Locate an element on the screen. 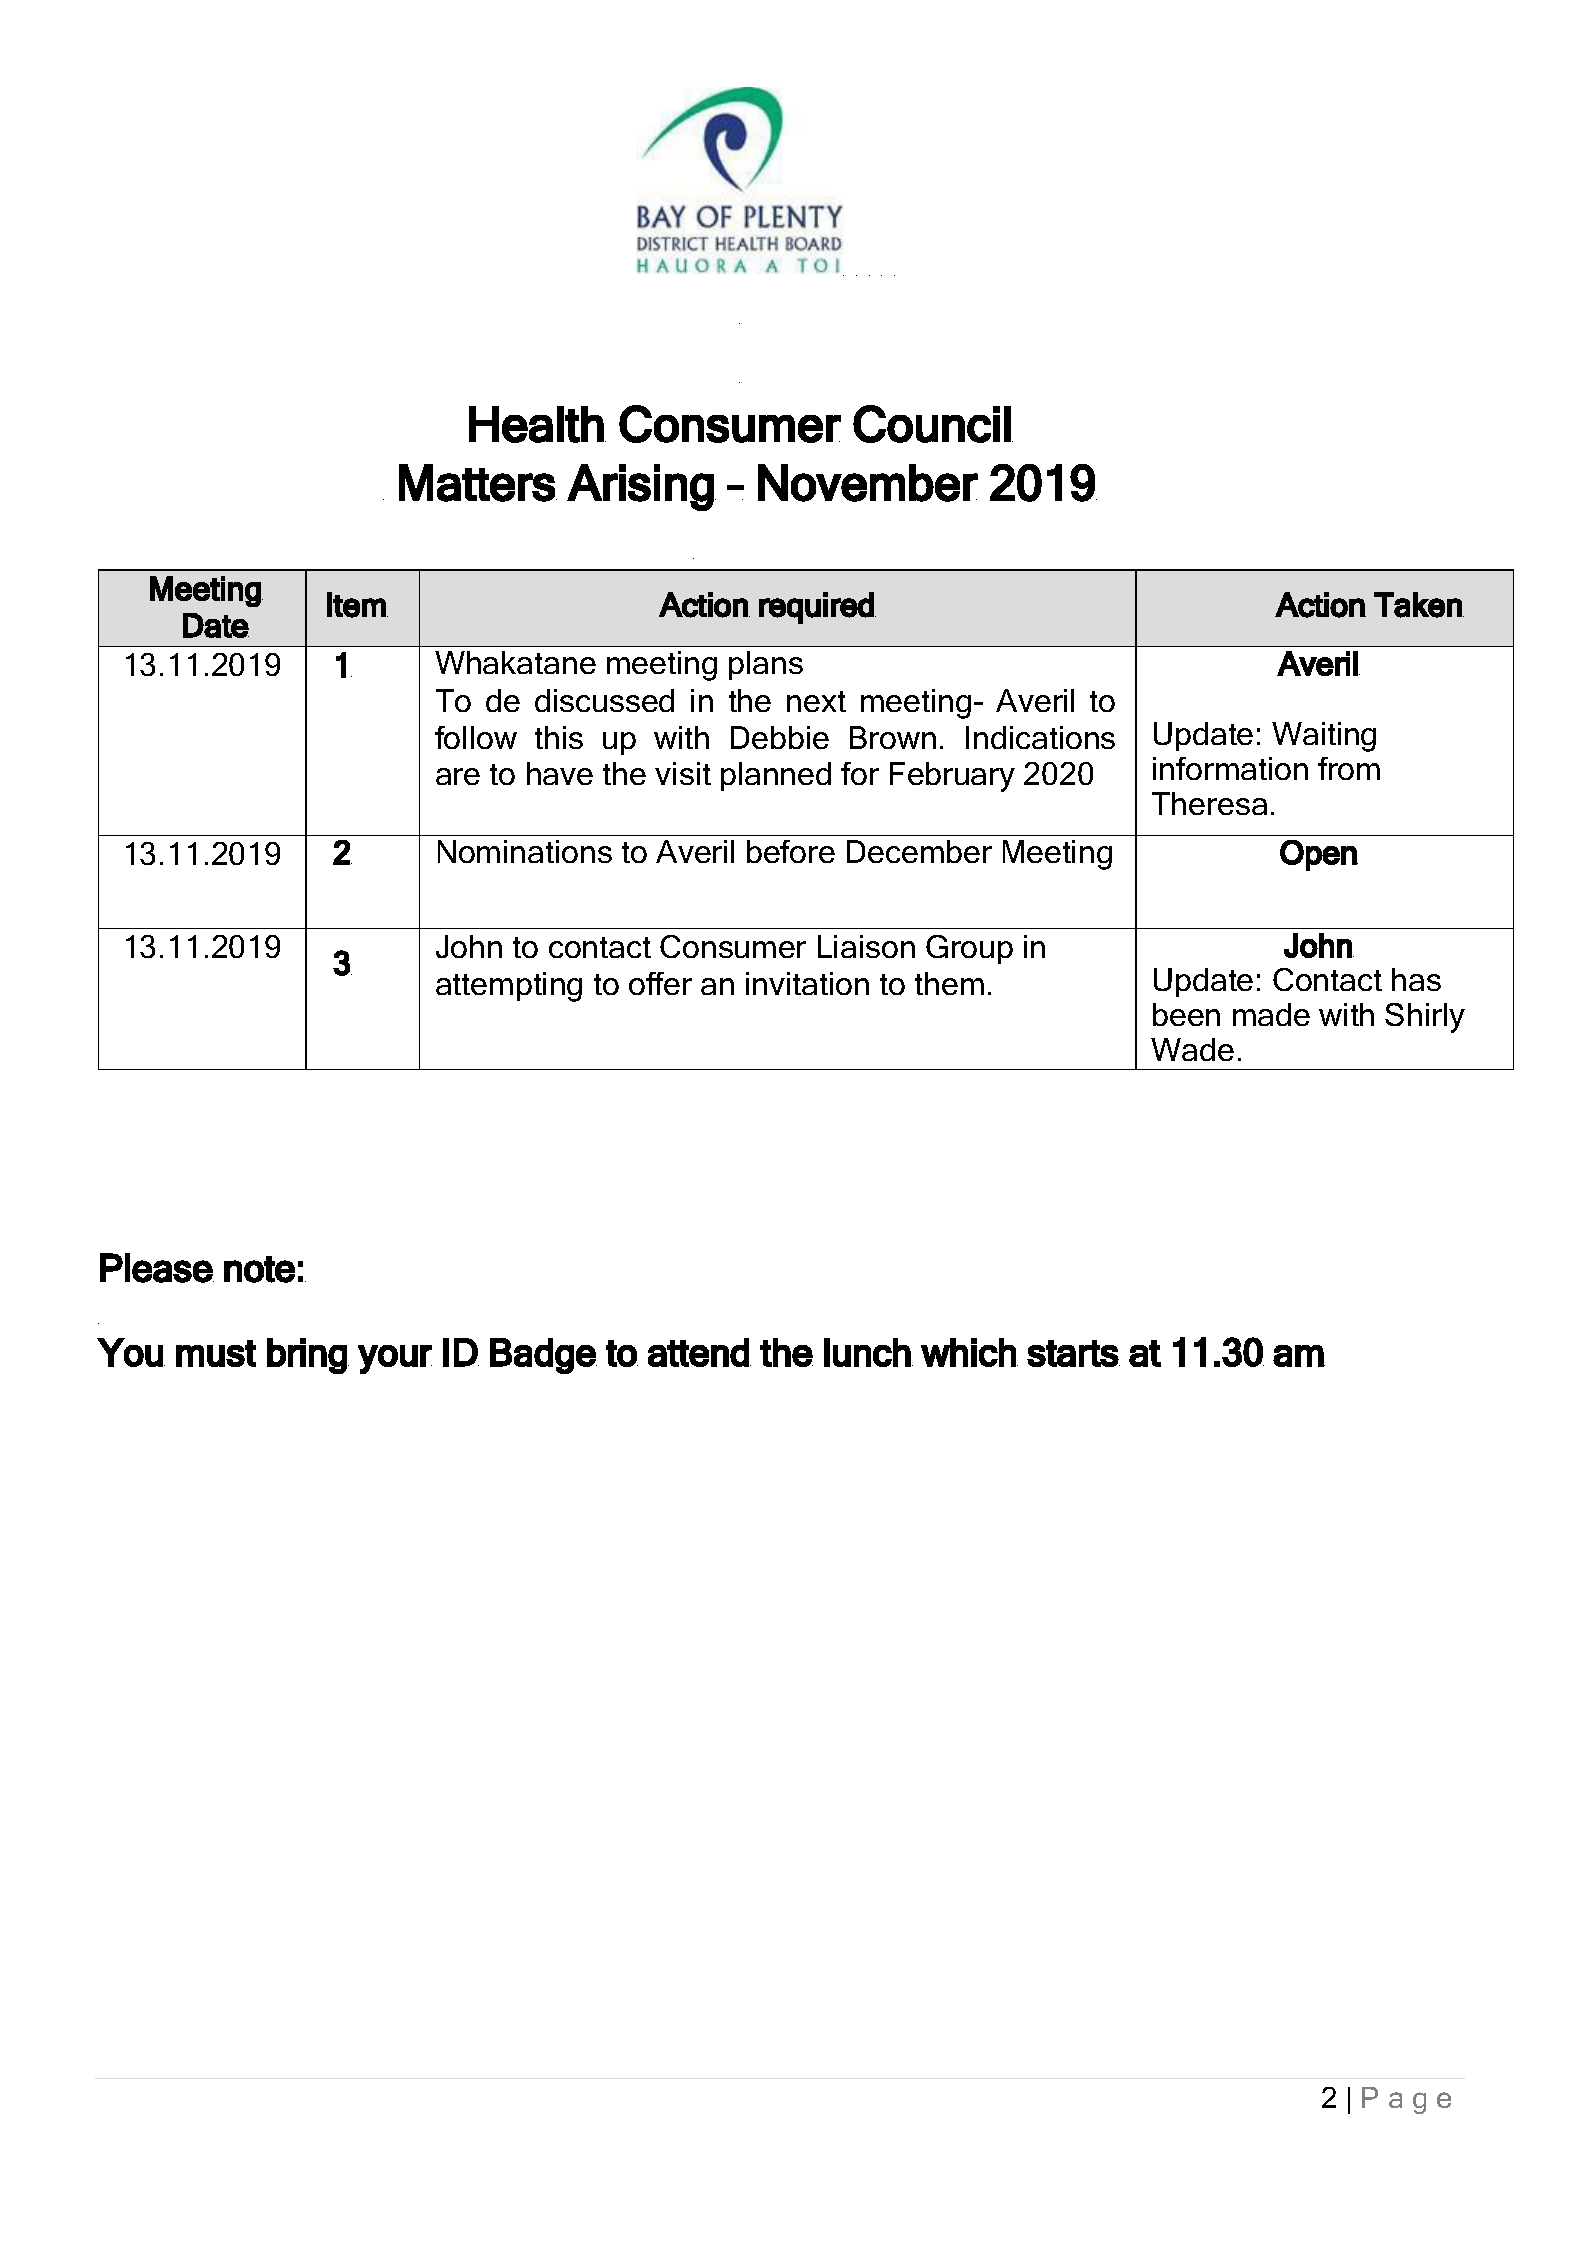 This screenshot has width=1589, height=2244. Matters is located at coordinates (478, 483).
